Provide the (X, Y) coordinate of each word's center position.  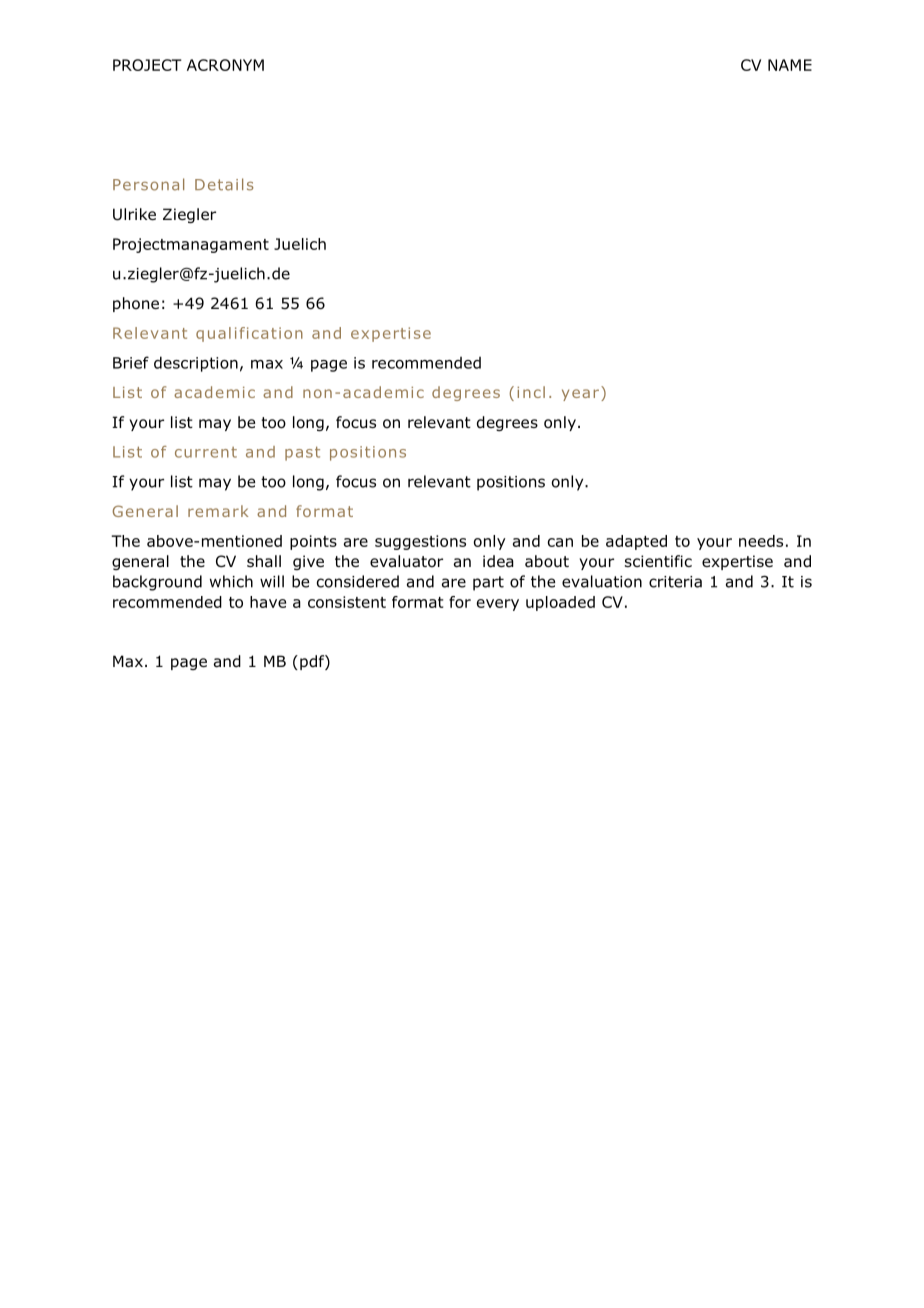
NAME (790, 65)
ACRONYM (225, 65)
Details (224, 184)
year (580, 395)
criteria (675, 582)
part (488, 583)
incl (531, 392)
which (231, 581)
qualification (249, 334)
